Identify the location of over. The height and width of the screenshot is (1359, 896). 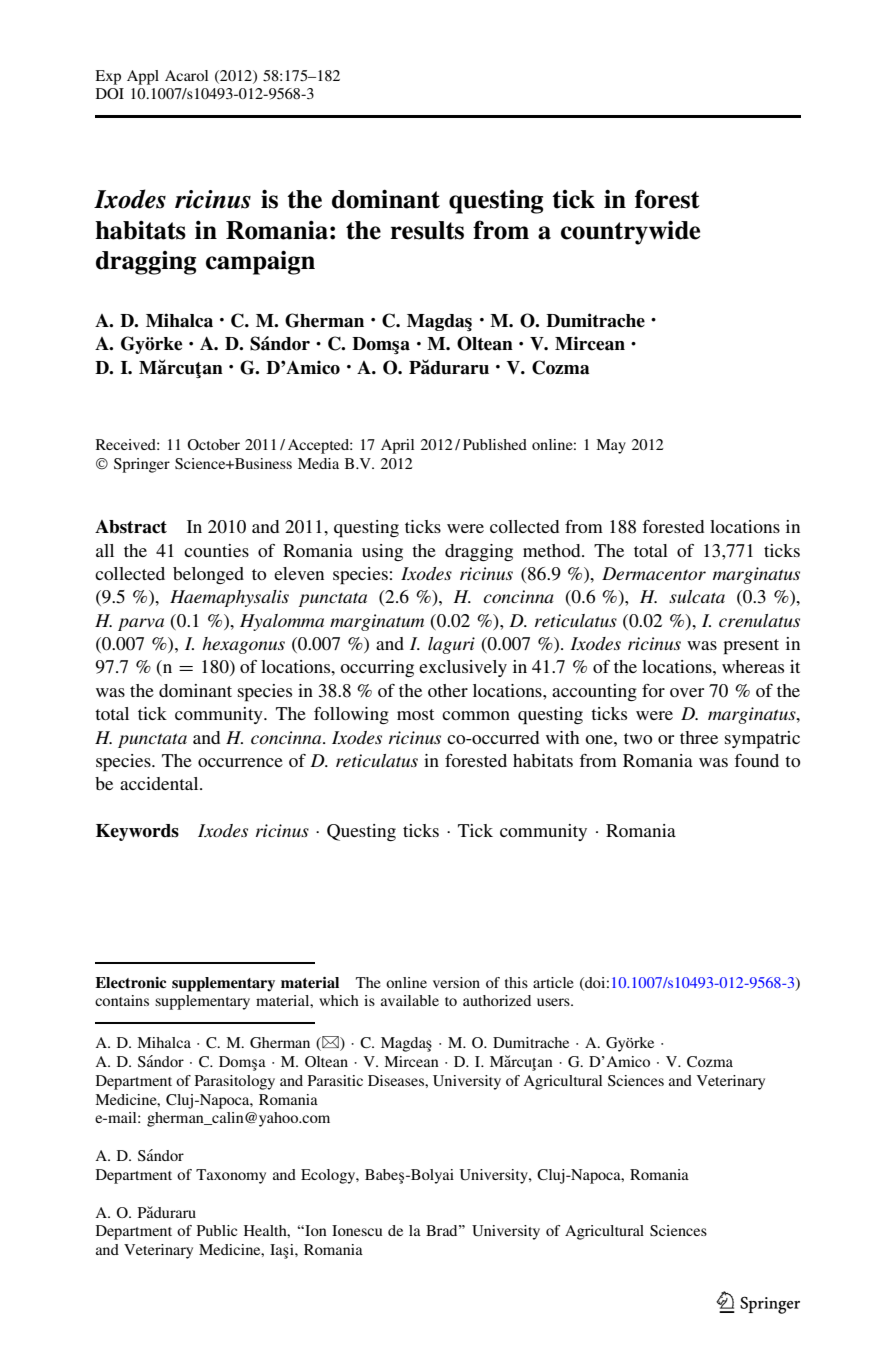
(687, 692).
